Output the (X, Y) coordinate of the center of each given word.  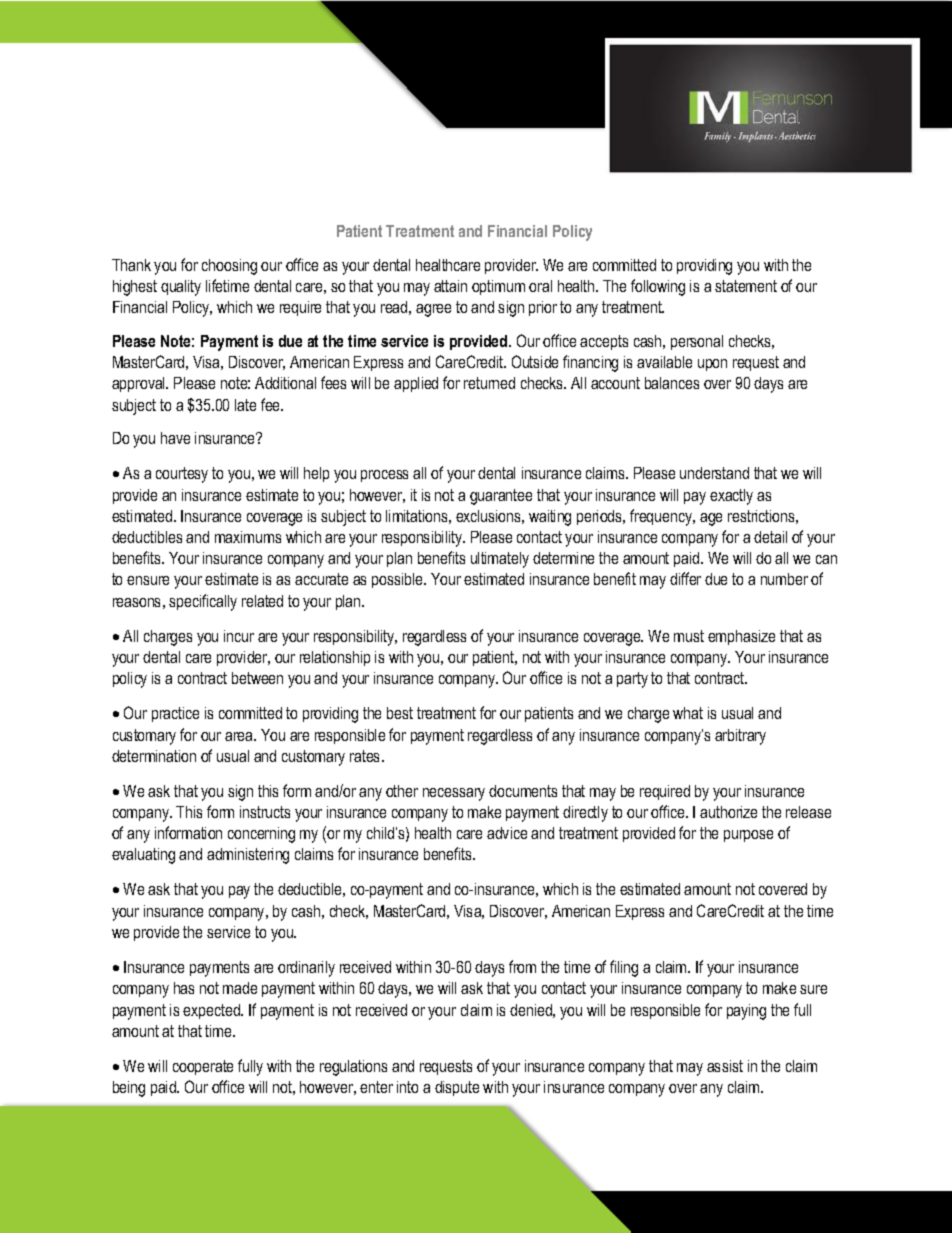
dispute (457, 1088)
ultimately (500, 560)
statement (746, 286)
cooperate (203, 1067)
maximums (248, 537)
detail (770, 537)
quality (181, 288)
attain (450, 286)
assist (725, 1066)
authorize (728, 812)
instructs (265, 812)
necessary (454, 794)
